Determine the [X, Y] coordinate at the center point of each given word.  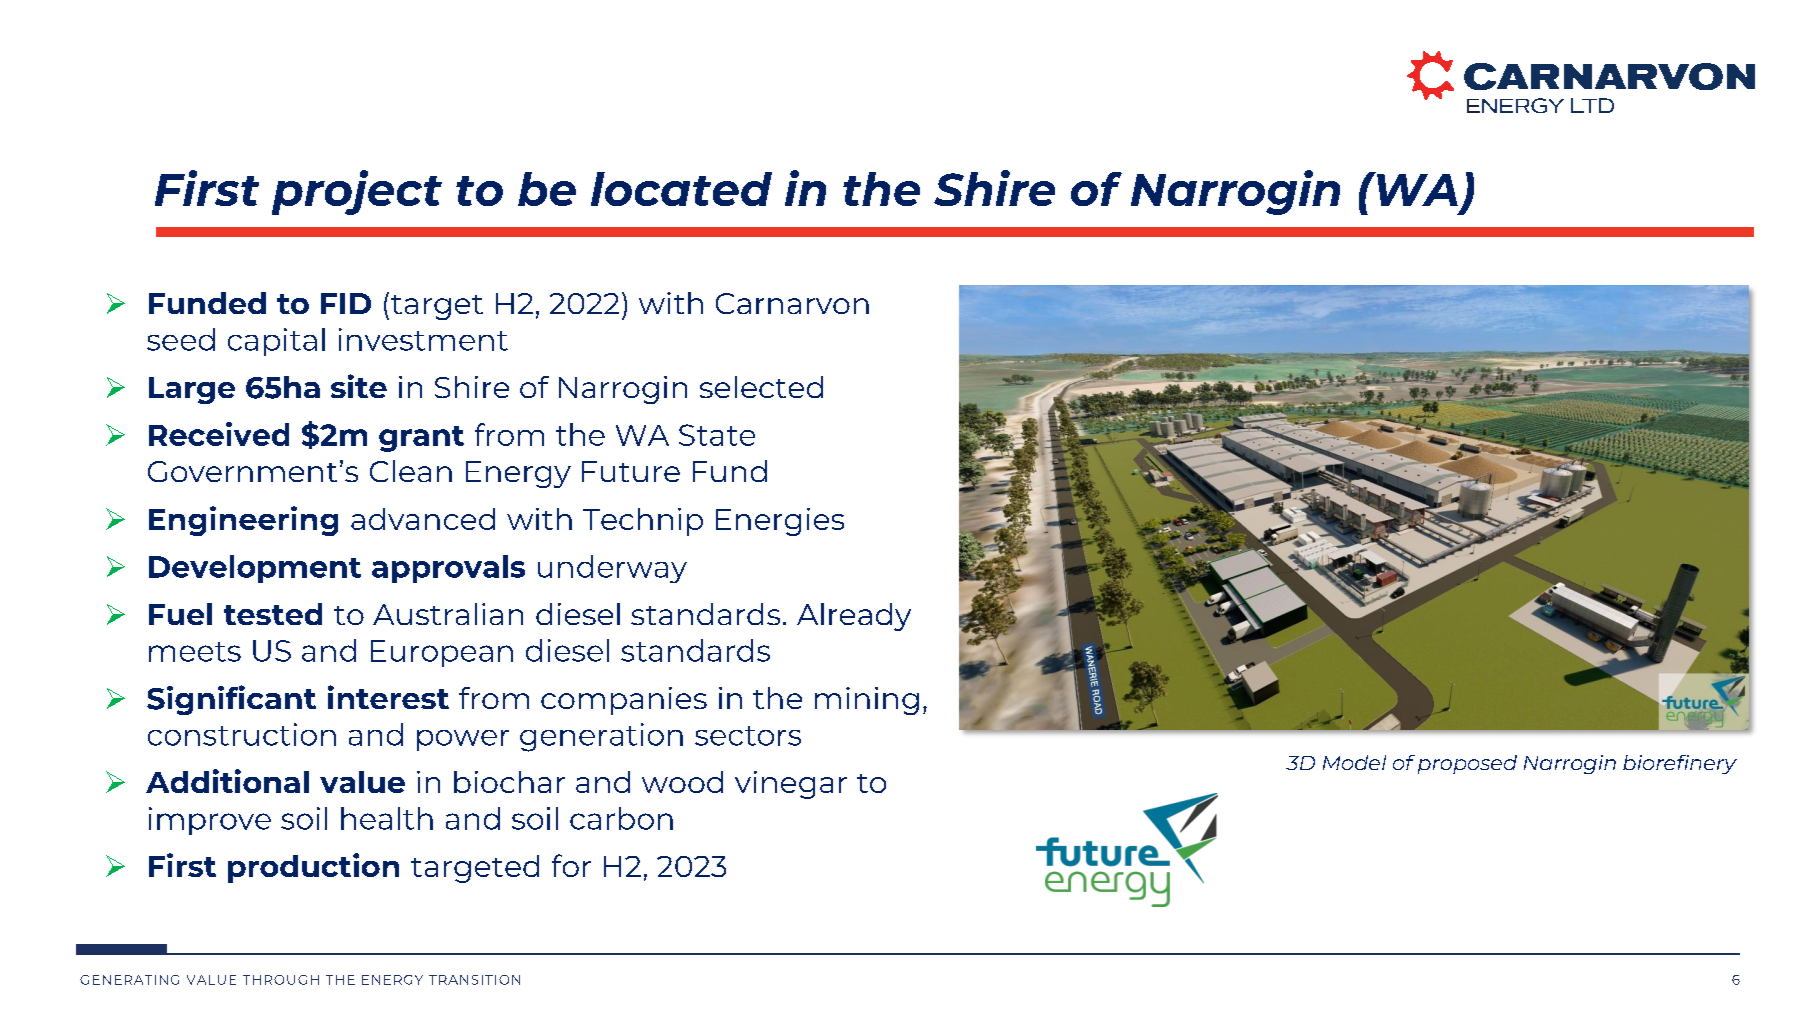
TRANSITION [474, 980]
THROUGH [281, 980]
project [357, 192]
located [681, 189]
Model [1354, 762]
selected [761, 387]
